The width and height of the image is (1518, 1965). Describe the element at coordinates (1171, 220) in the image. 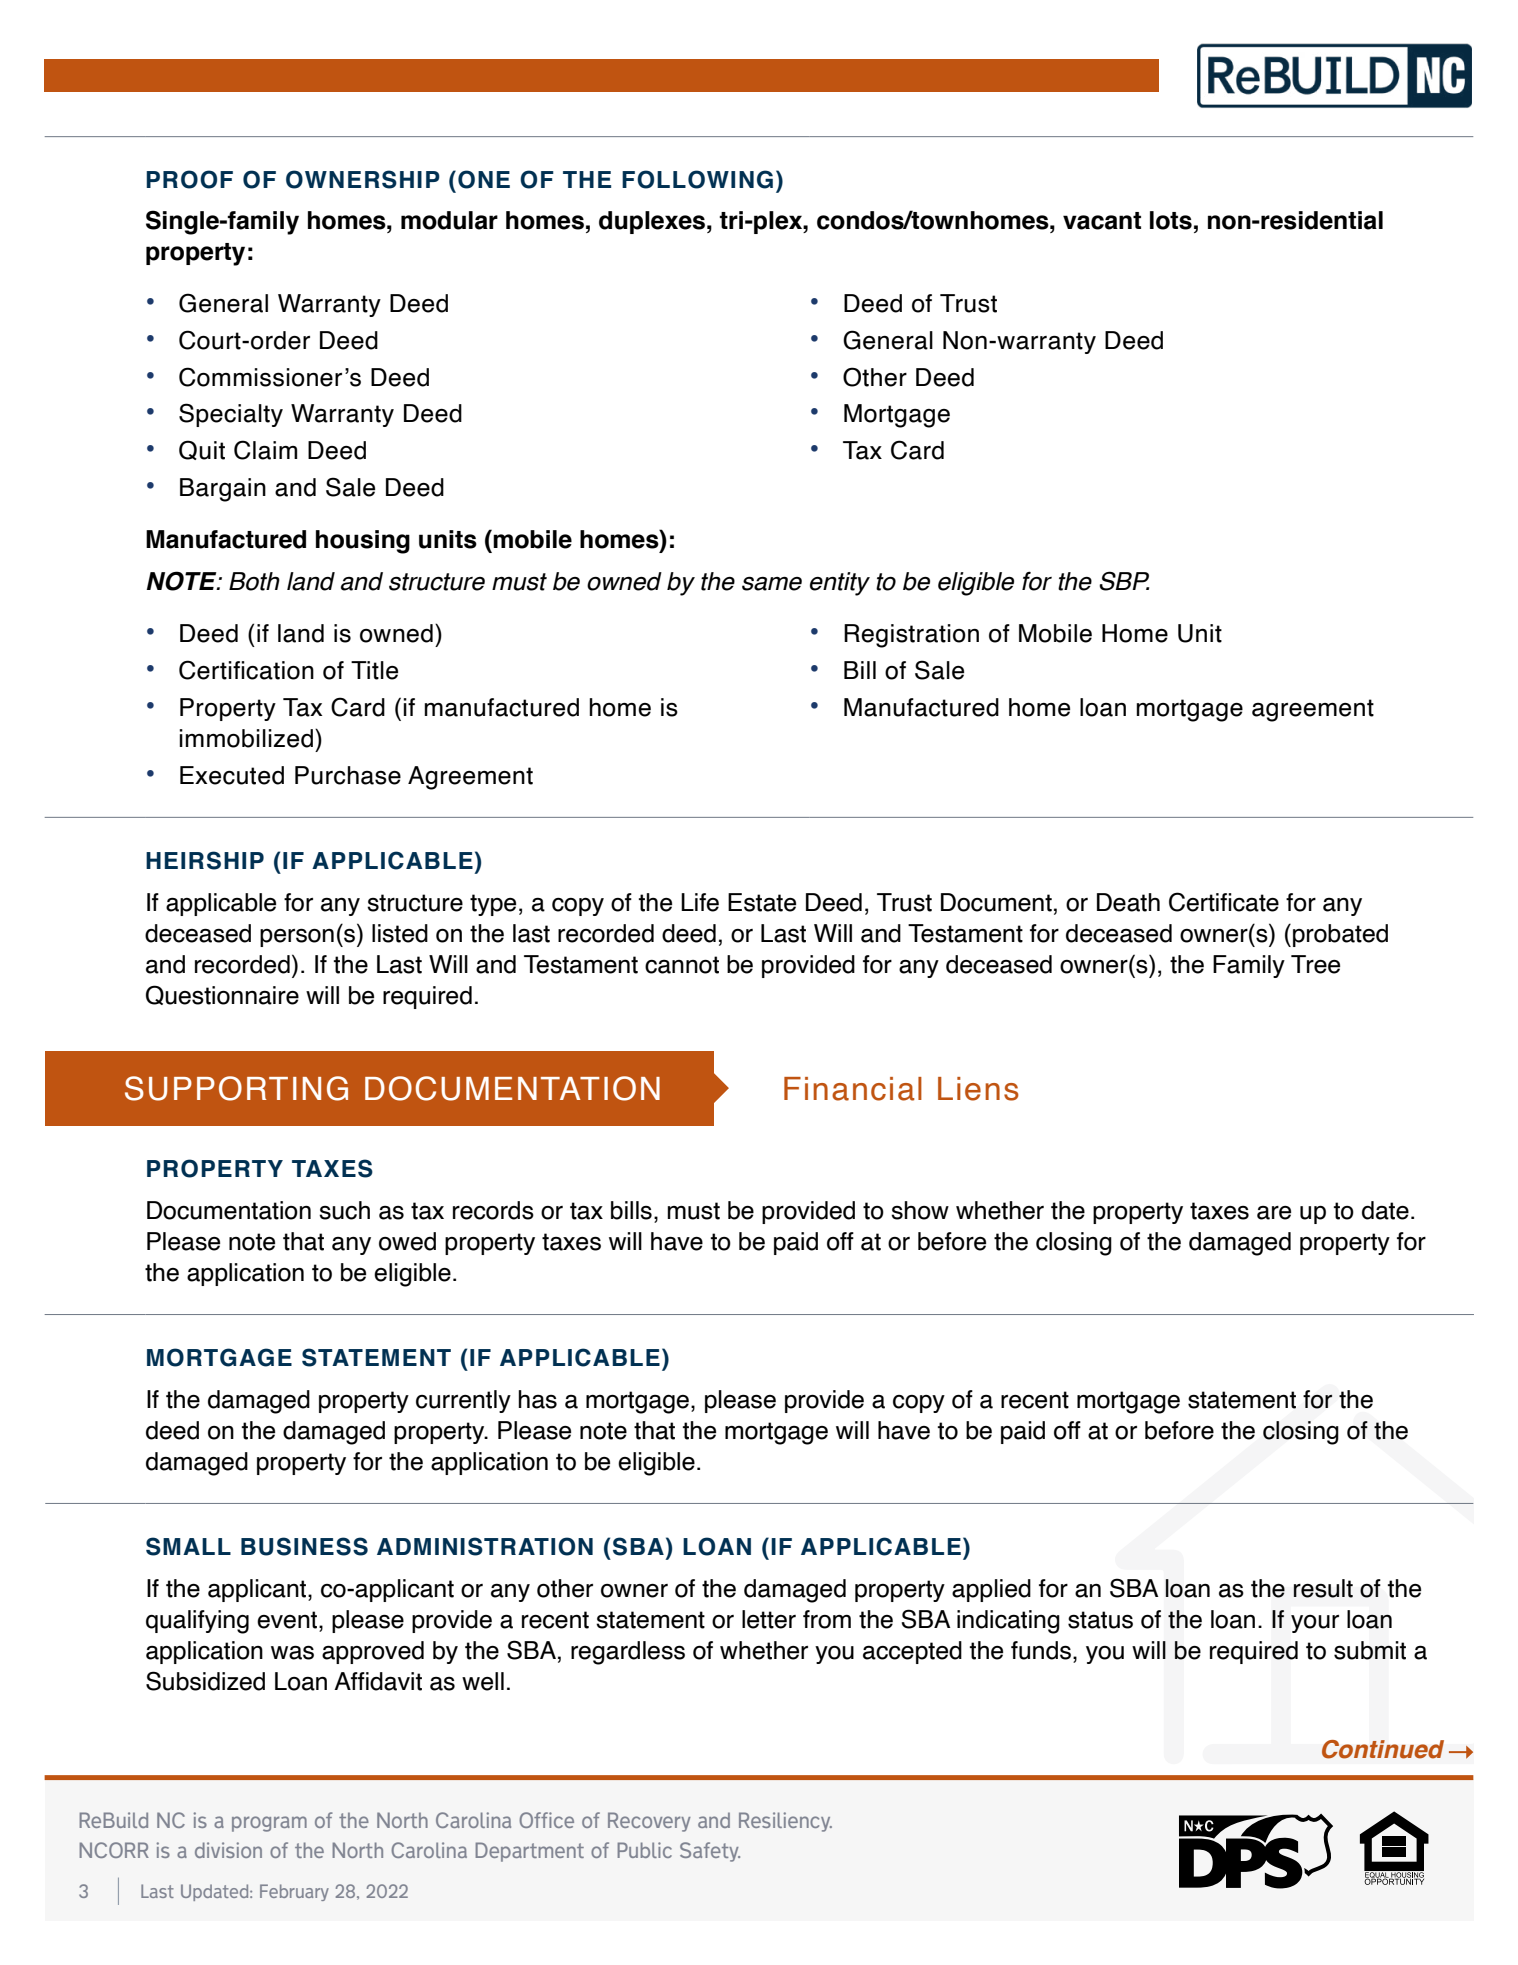

I see `lots` at that location.
